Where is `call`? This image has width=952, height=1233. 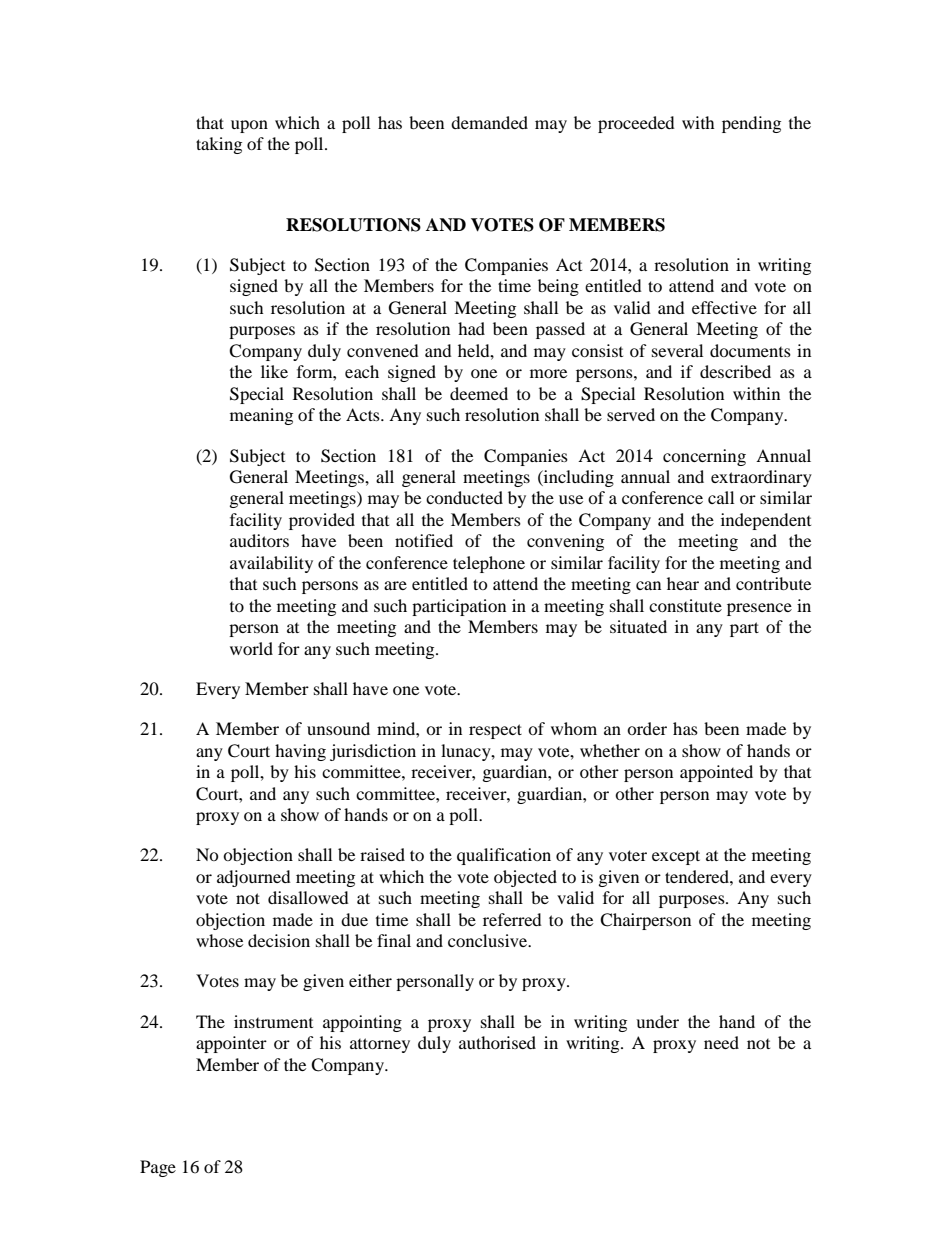 call is located at coordinates (721, 497).
